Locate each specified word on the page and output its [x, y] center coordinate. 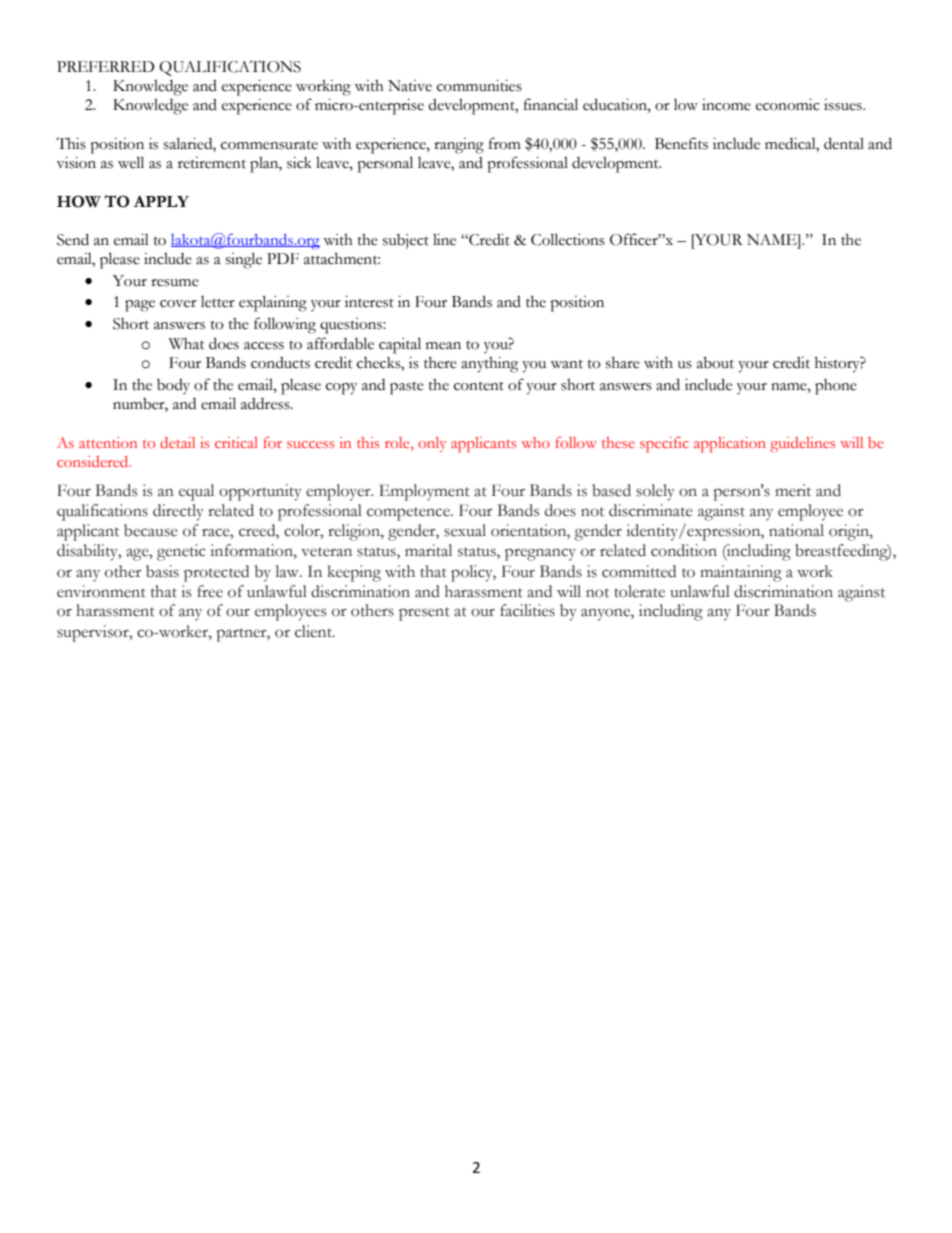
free [210, 591]
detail [177, 442]
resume [175, 283]
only [432, 444]
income [726, 105]
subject [406, 241]
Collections [568, 239]
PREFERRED [105, 66]
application [730, 445]
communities [479, 86]
